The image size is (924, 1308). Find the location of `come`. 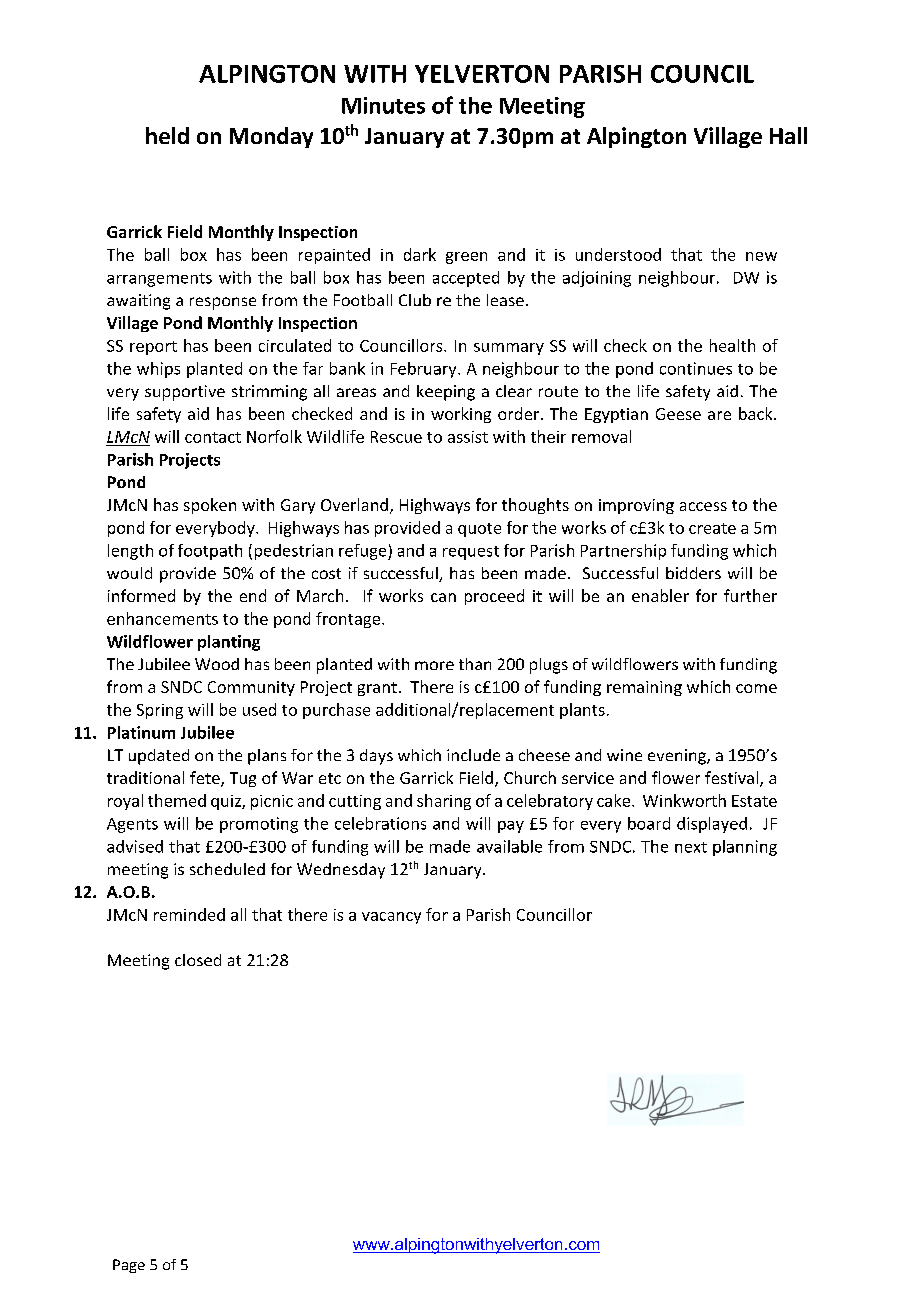

come is located at coordinates (756, 688).
